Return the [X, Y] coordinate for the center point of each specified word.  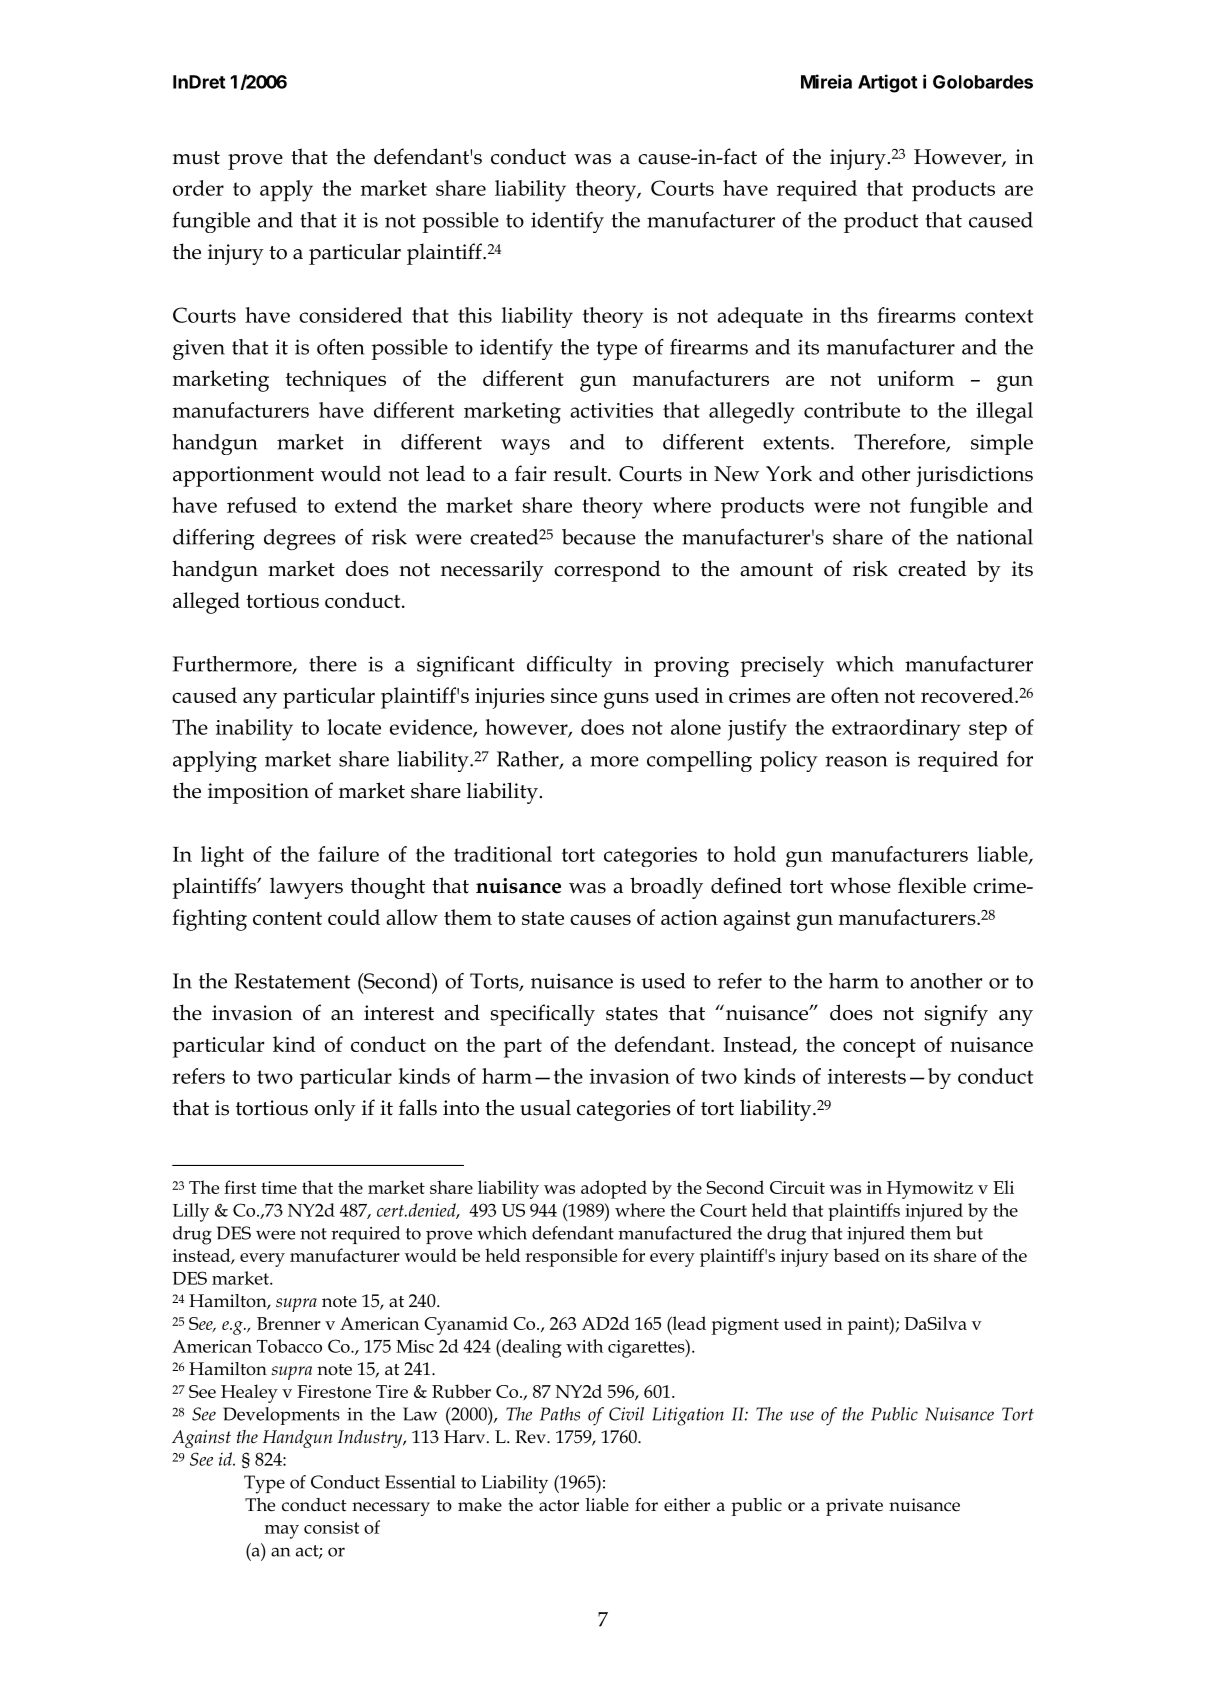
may [282, 1532]
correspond [607, 571]
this [475, 315]
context [999, 316]
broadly [666, 888]
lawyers [306, 888]
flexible [932, 885]
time [279, 1187]
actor [559, 1506]
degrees [300, 540]
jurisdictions [974, 476]
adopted [614, 1189]
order [198, 188]
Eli [1003, 1187]
